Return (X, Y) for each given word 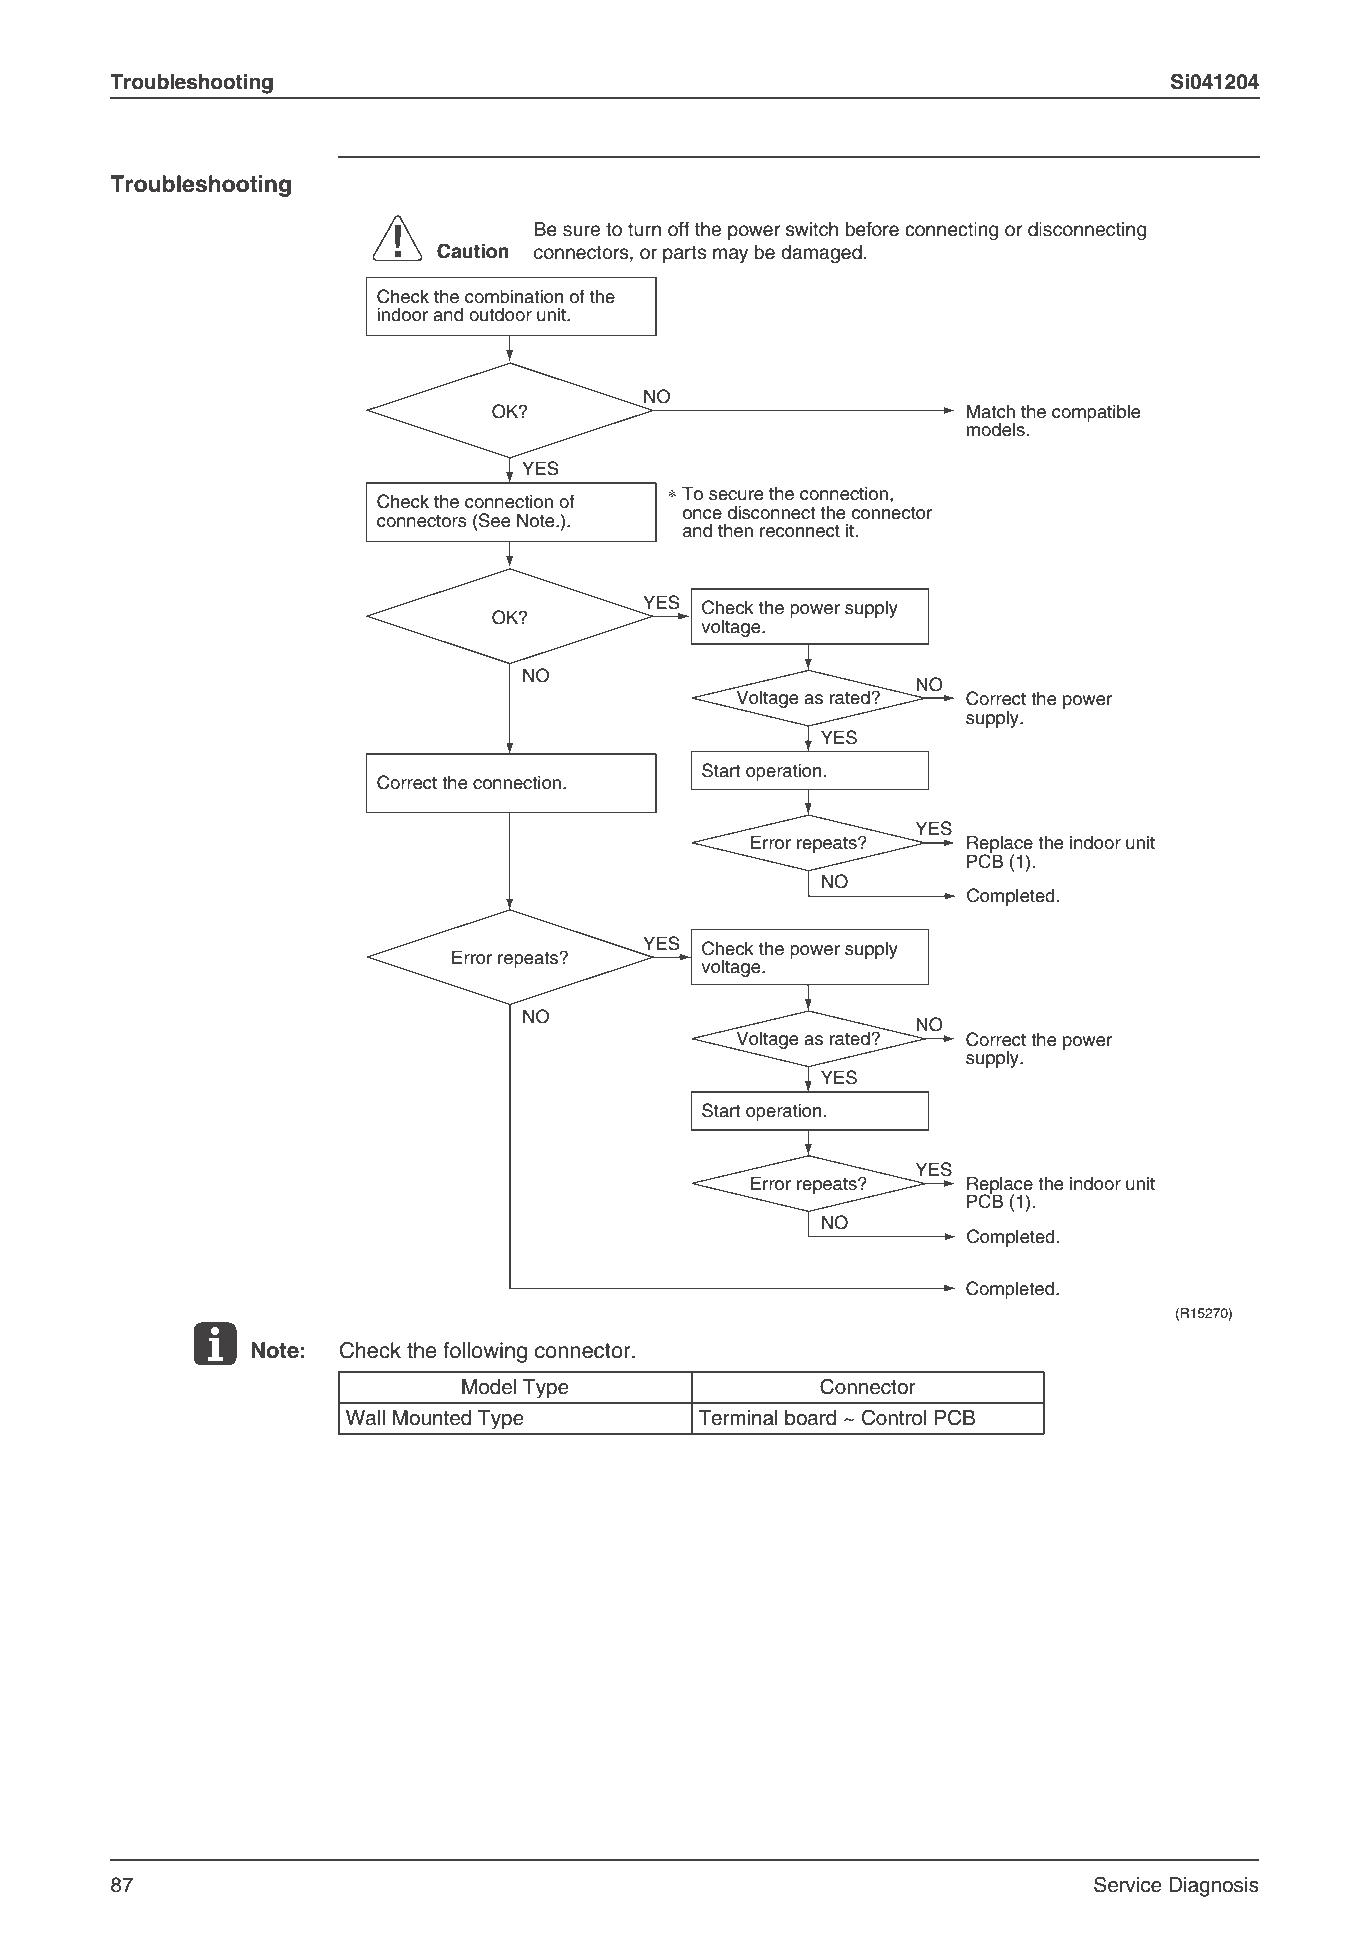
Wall (365, 1418)
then (735, 530)
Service (1128, 1884)
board (810, 1418)
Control (894, 1417)
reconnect (800, 531)
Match (991, 411)
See (494, 520)
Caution (473, 251)
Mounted (432, 1418)
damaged (821, 254)
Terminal (737, 1418)
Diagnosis (1214, 1887)
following (485, 1352)
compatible (1096, 413)
